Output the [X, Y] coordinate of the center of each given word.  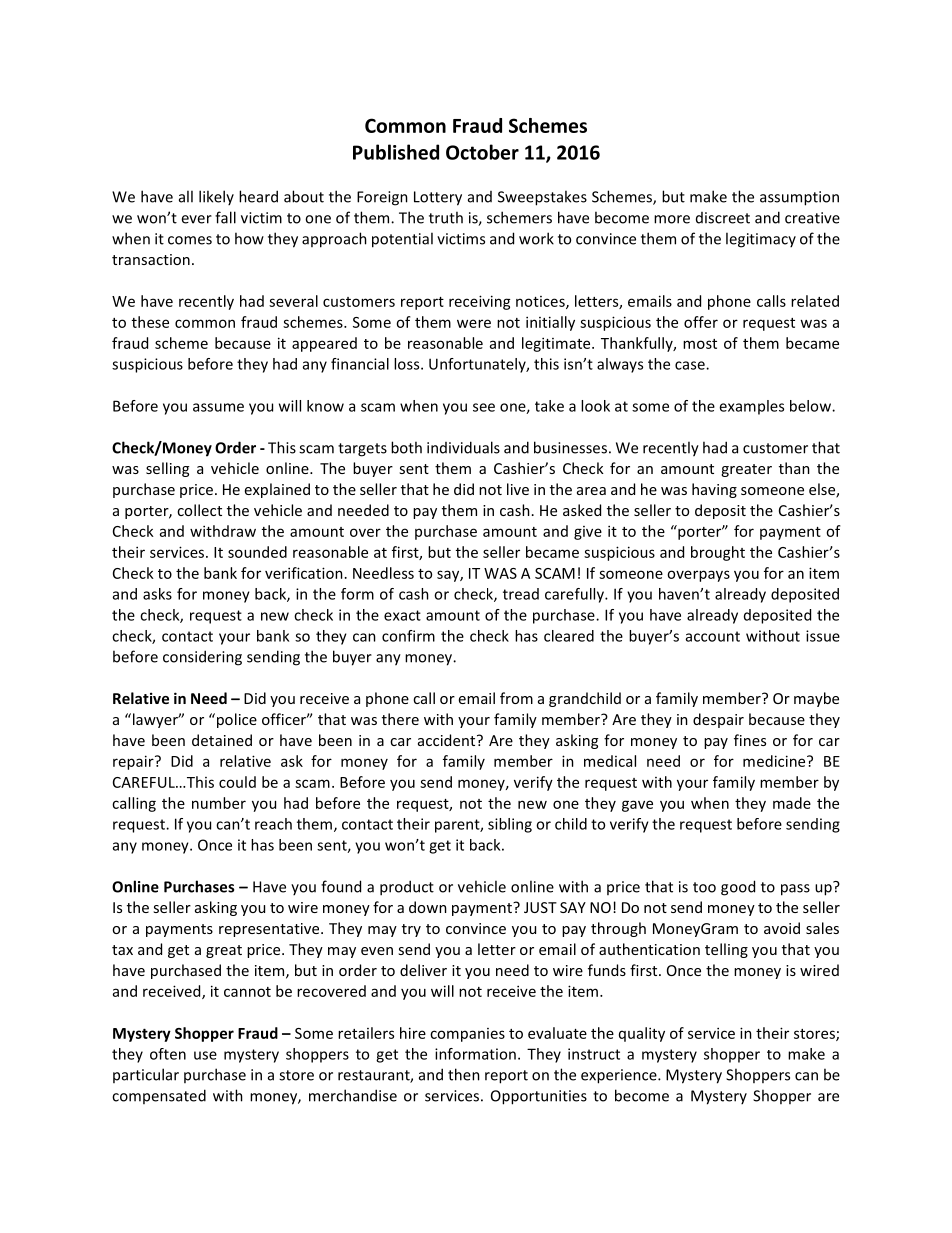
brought [718, 553]
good [738, 888]
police [235, 720]
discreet [723, 218]
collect [199, 510]
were [474, 323]
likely [216, 197]
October [482, 152]
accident [448, 740]
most [700, 344]
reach [273, 824]
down [428, 907]
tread [521, 594]
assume [218, 407]
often [168, 1054]
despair [718, 720]
